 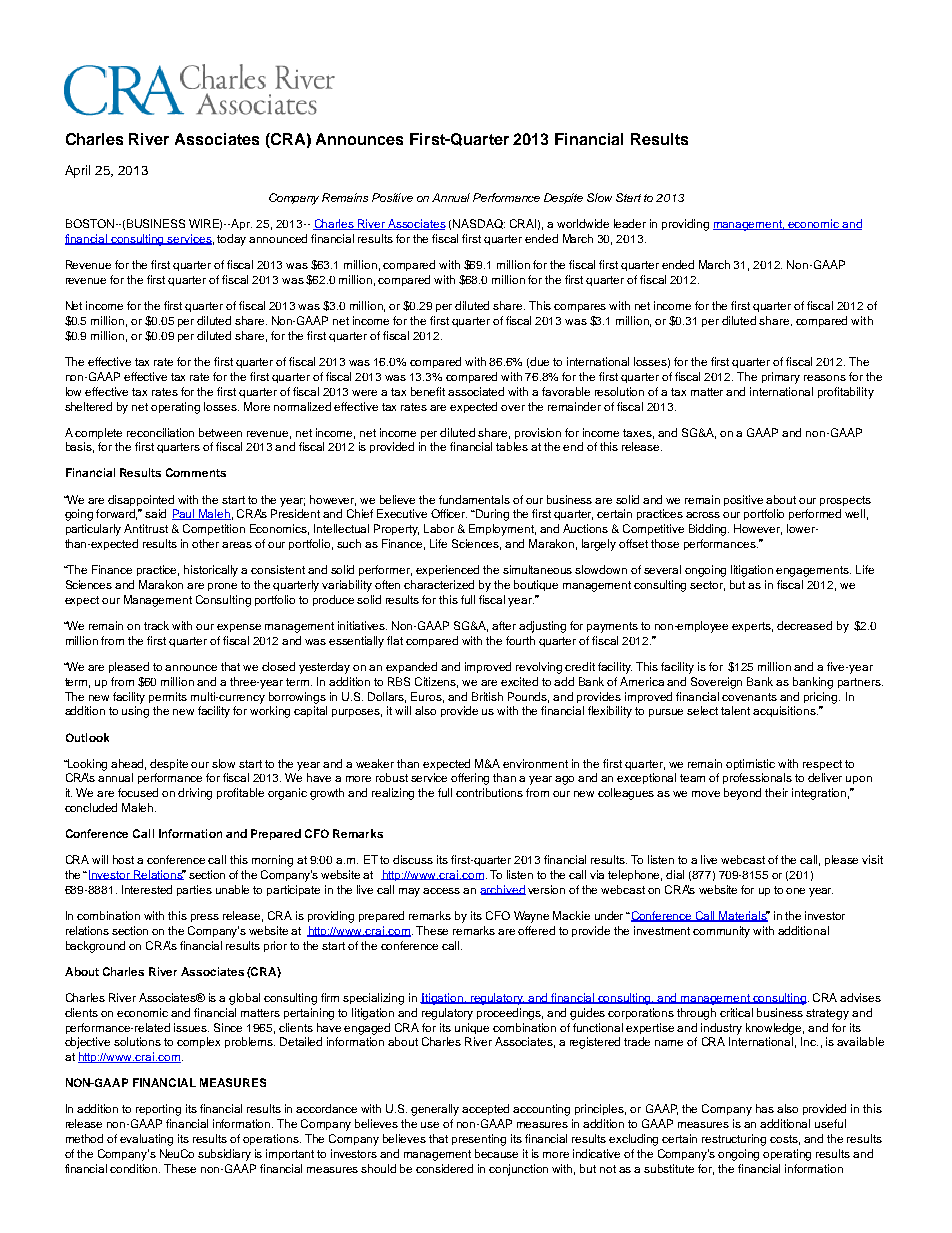 I want to click on tables, so click(x=512, y=446).
